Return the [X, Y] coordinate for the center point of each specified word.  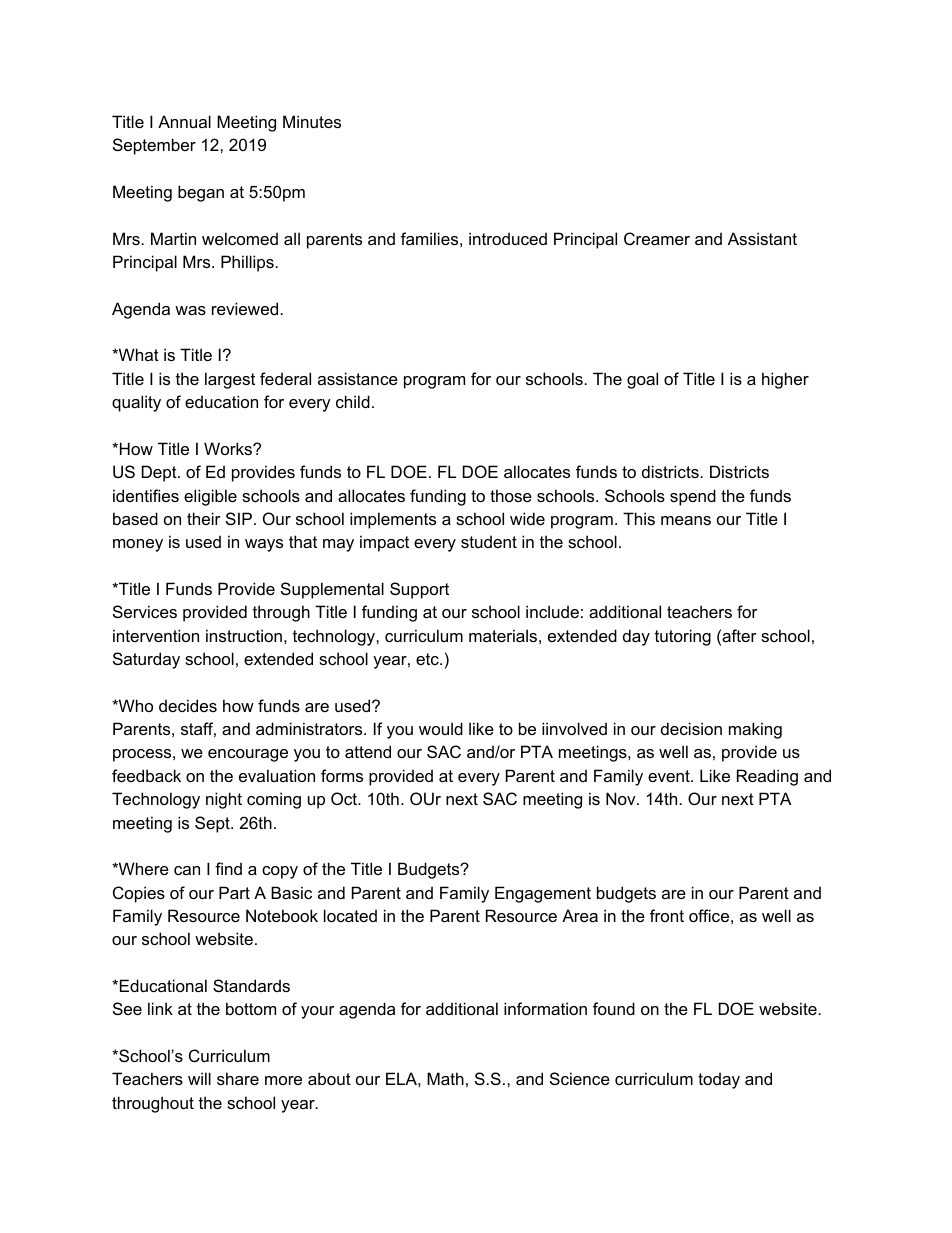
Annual [184, 121]
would [441, 728]
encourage [248, 755]
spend [693, 497]
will [199, 1078]
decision [691, 728]
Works [229, 448]
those [511, 495]
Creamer [657, 238]
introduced [508, 238]
